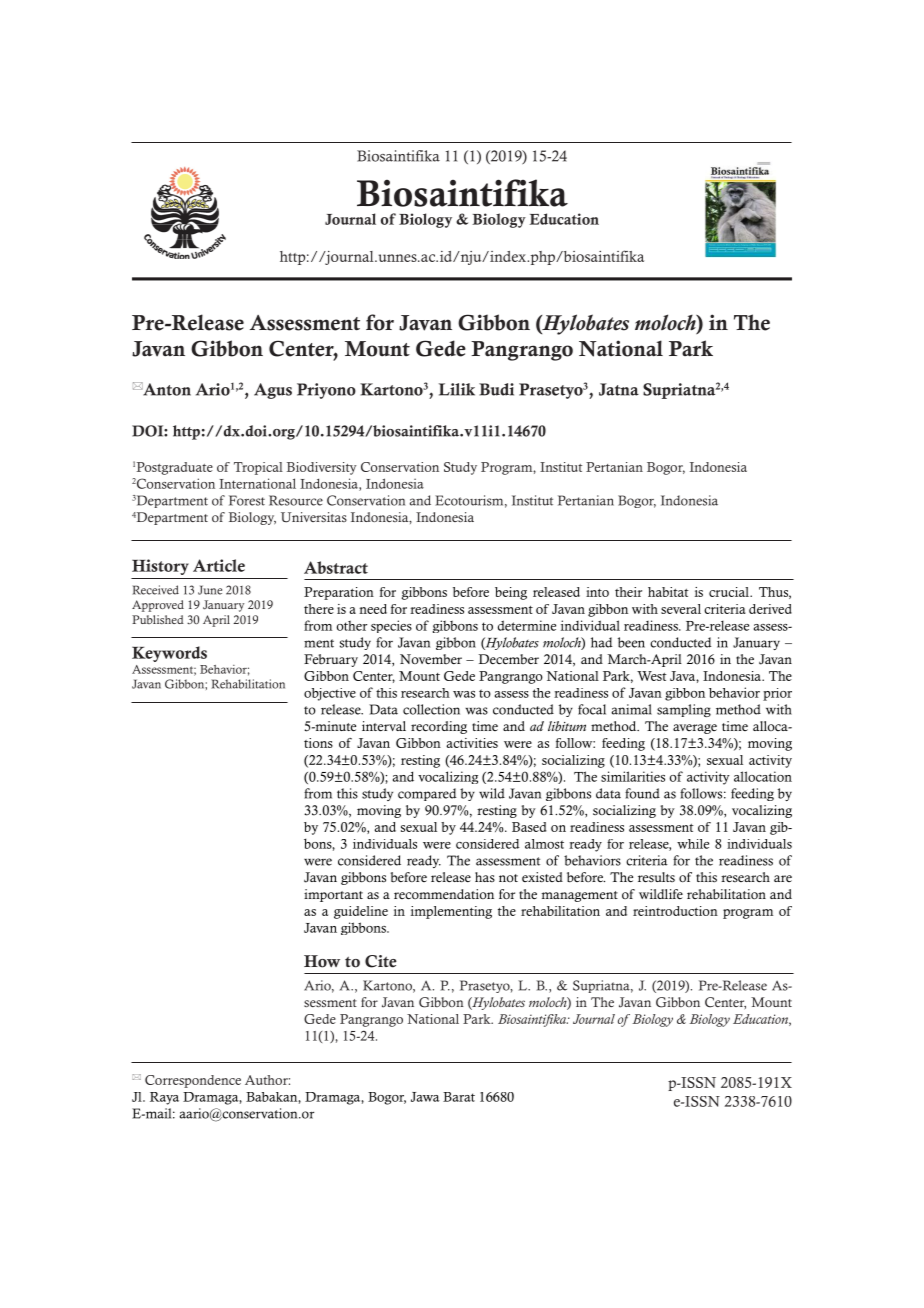 This page has height=1308, width=924. I want to click on Jawa, so click(425, 1097).
